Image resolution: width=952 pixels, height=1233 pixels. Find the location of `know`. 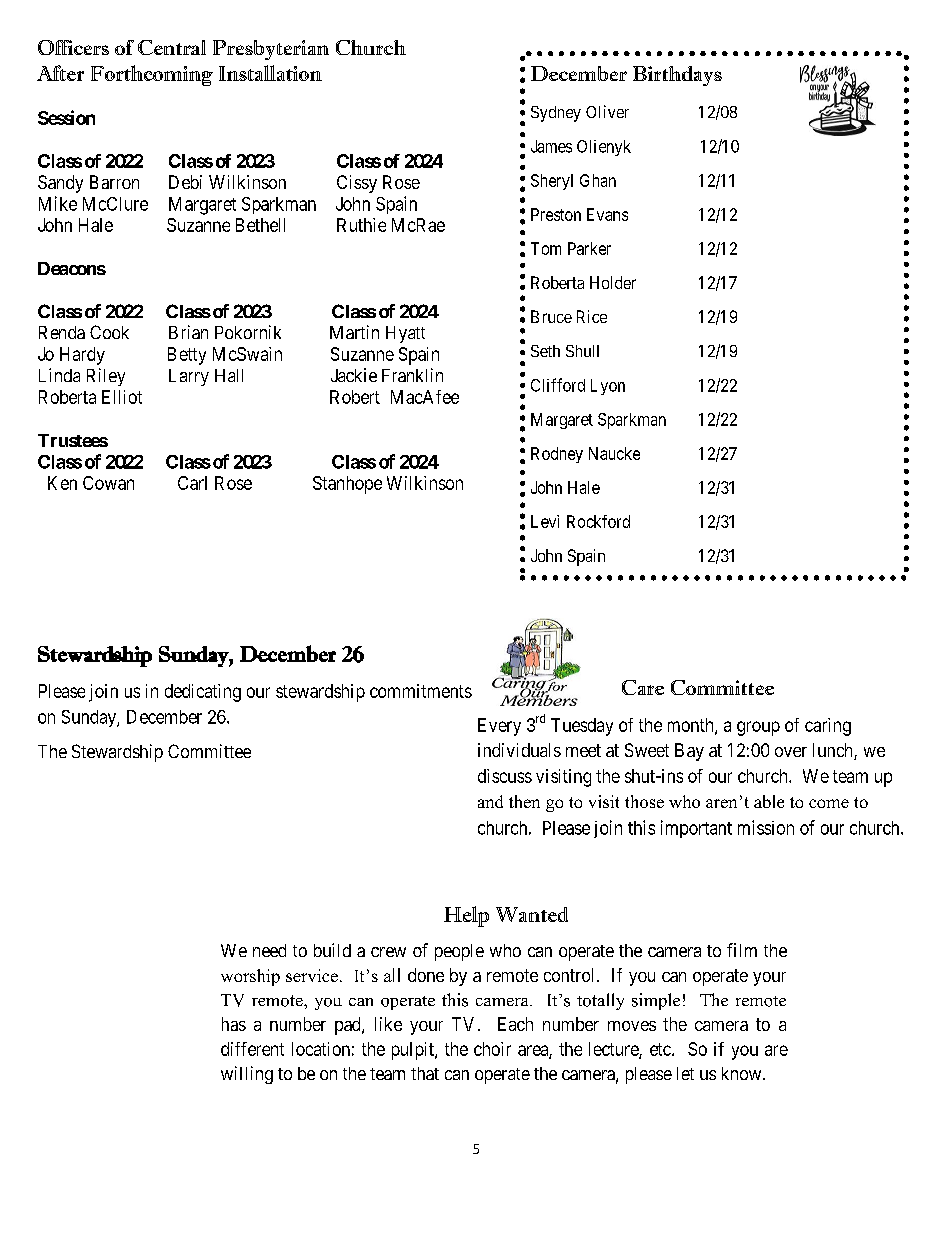

know is located at coordinates (743, 1073).
